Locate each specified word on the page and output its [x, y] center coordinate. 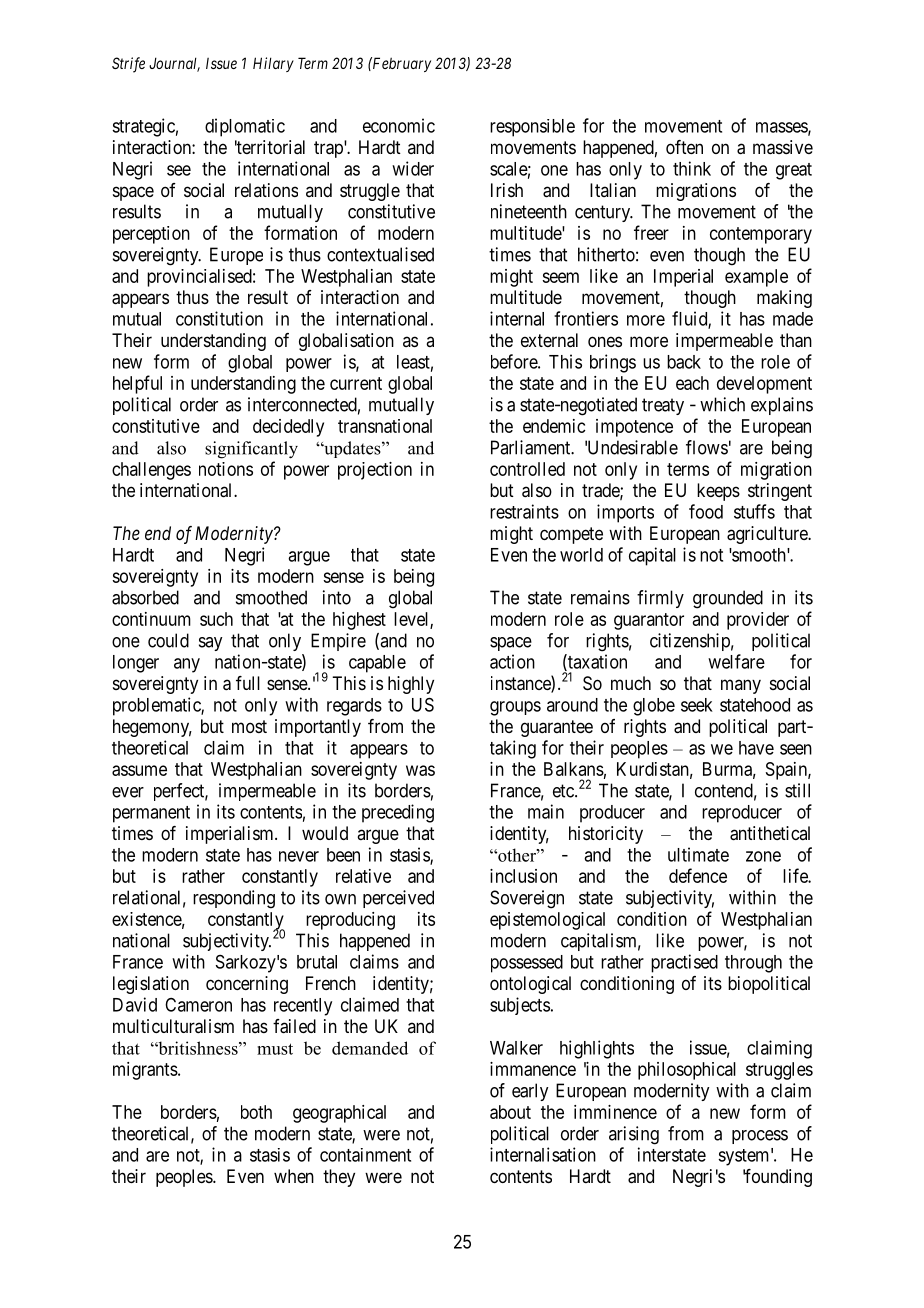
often [684, 147]
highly [411, 685]
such [216, 619]
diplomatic [245, 127]
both [256, 1112]
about [510, 1112]
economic [399, 125]
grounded [728, 599]
